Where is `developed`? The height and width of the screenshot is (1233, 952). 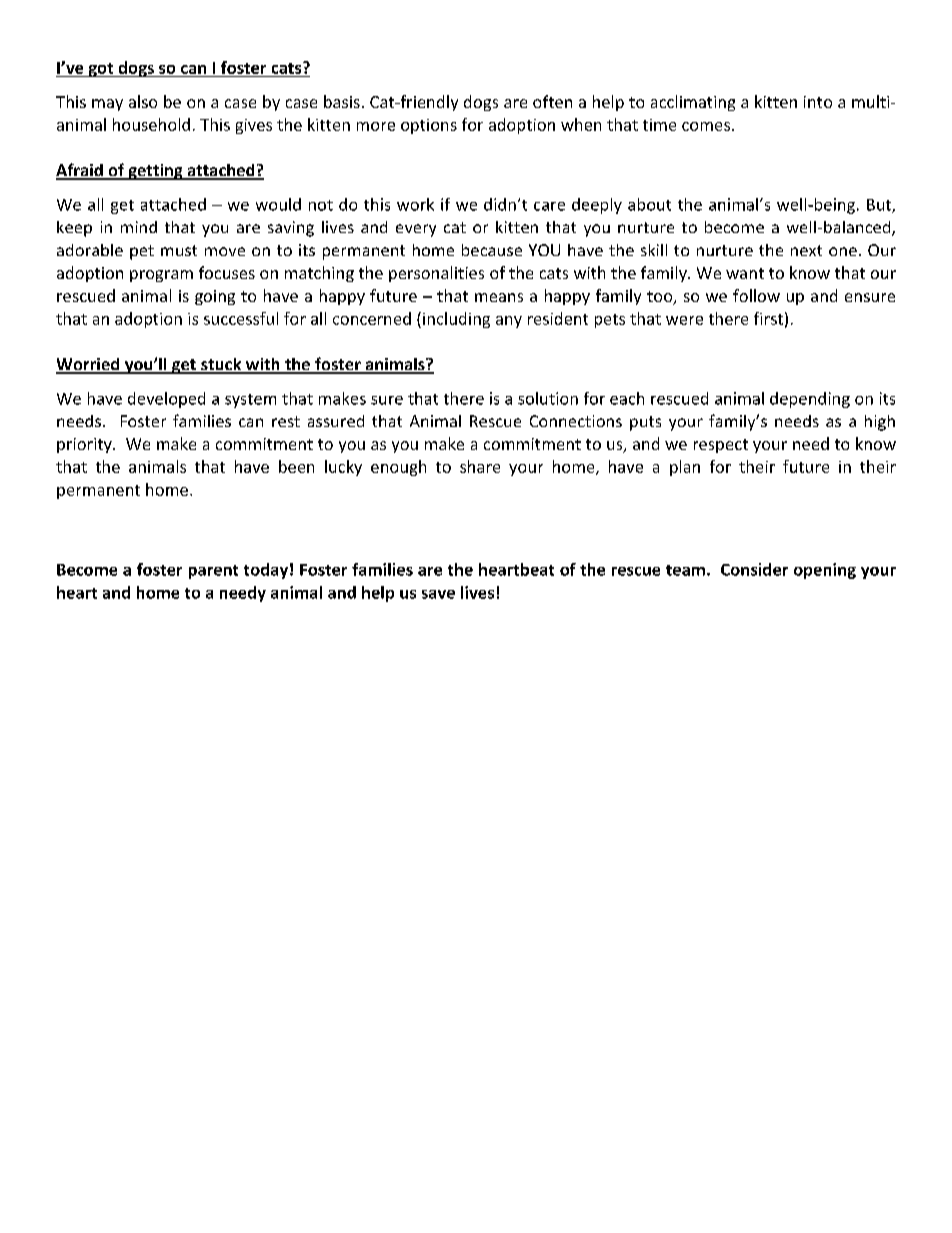
developed is located at coordinates (166, 400).
